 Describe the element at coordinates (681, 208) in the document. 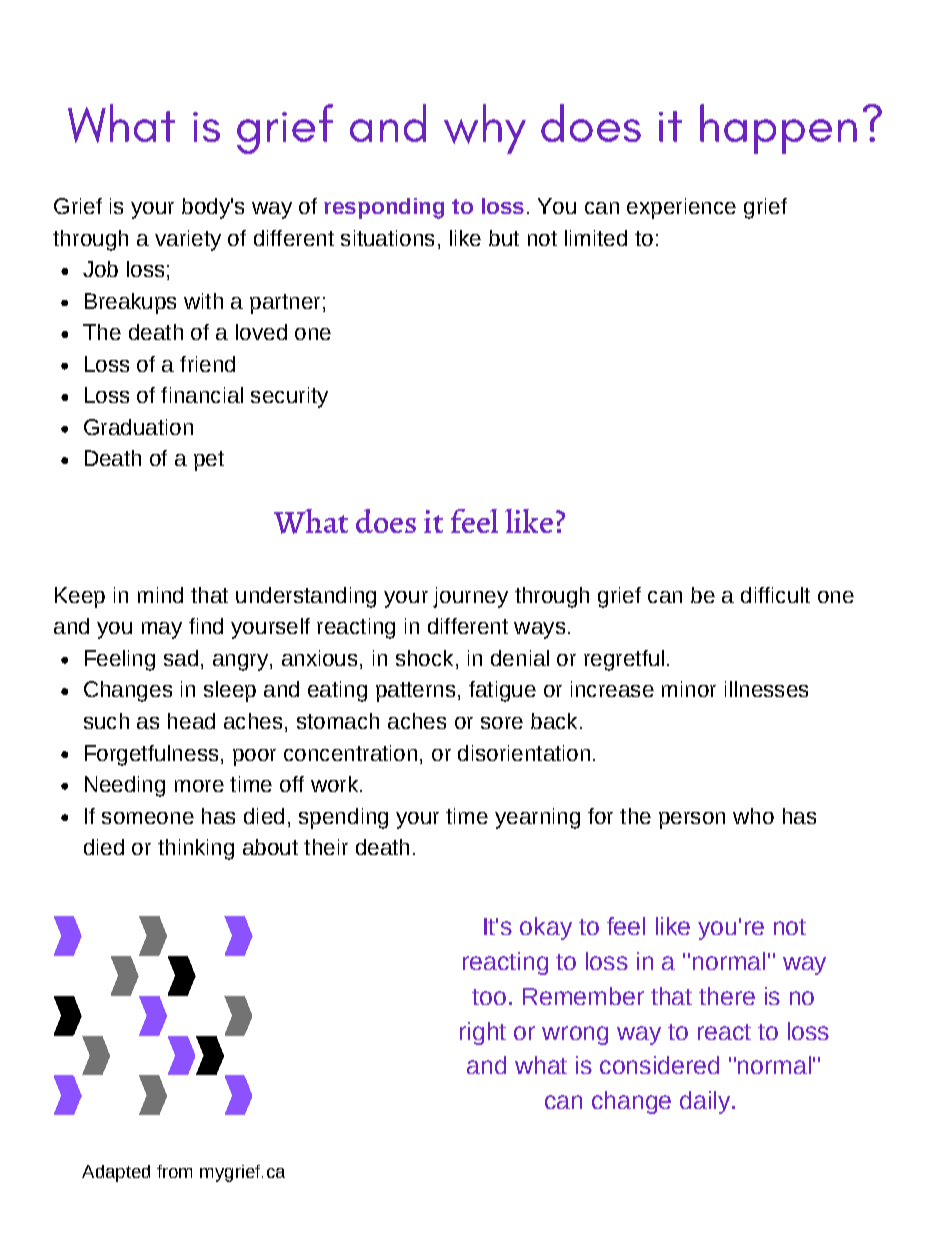

I see `experience` at that location.
